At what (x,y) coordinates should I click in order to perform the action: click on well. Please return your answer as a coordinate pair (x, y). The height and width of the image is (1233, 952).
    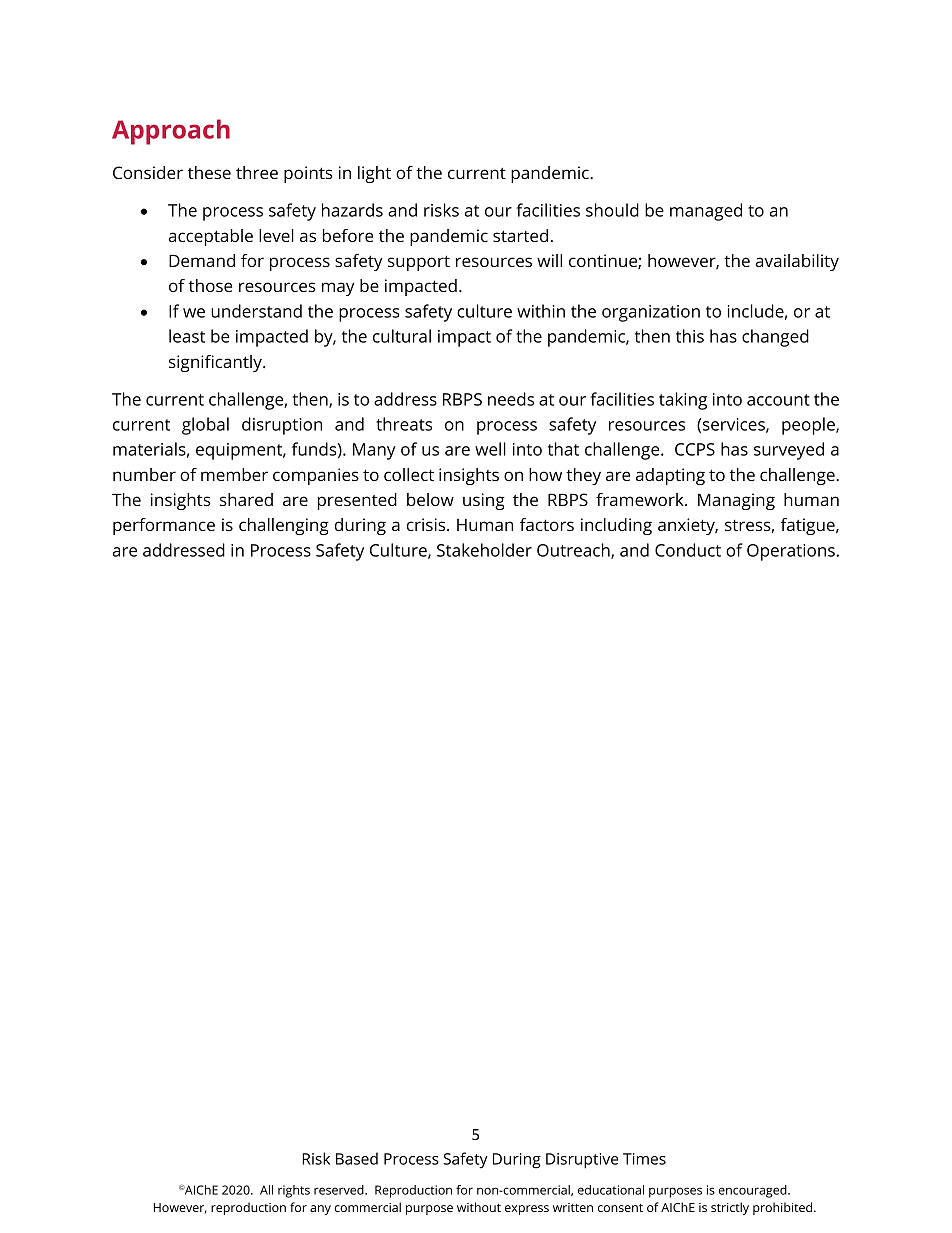
    Looking at the image, I should click on (490, 449).
